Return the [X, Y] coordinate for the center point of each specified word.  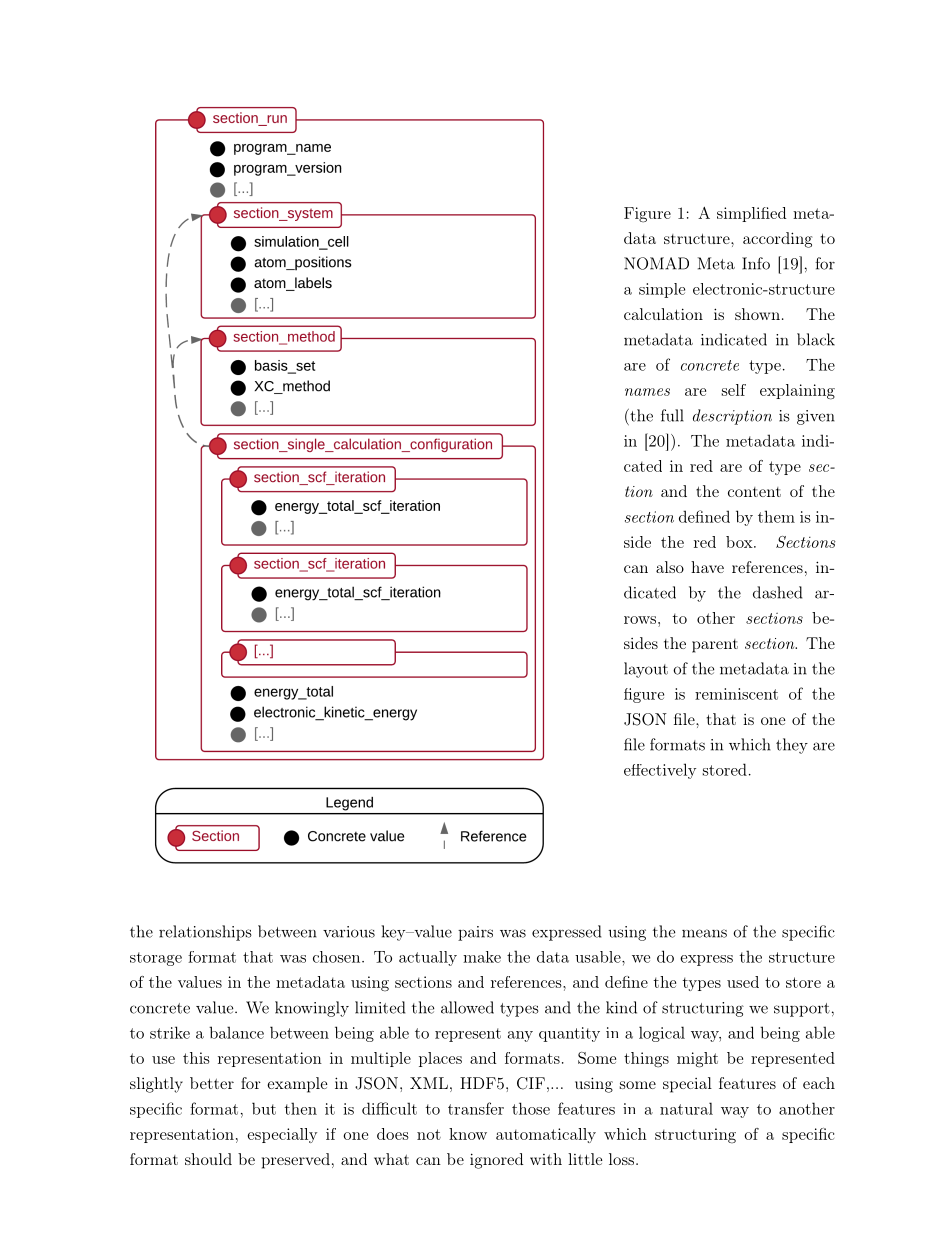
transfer [476, 1108]
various [349, 932]
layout [646, 670]
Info [756, 263]
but [264, 1108]
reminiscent [736, 694]
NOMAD [656, 263]
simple [662, 290]
